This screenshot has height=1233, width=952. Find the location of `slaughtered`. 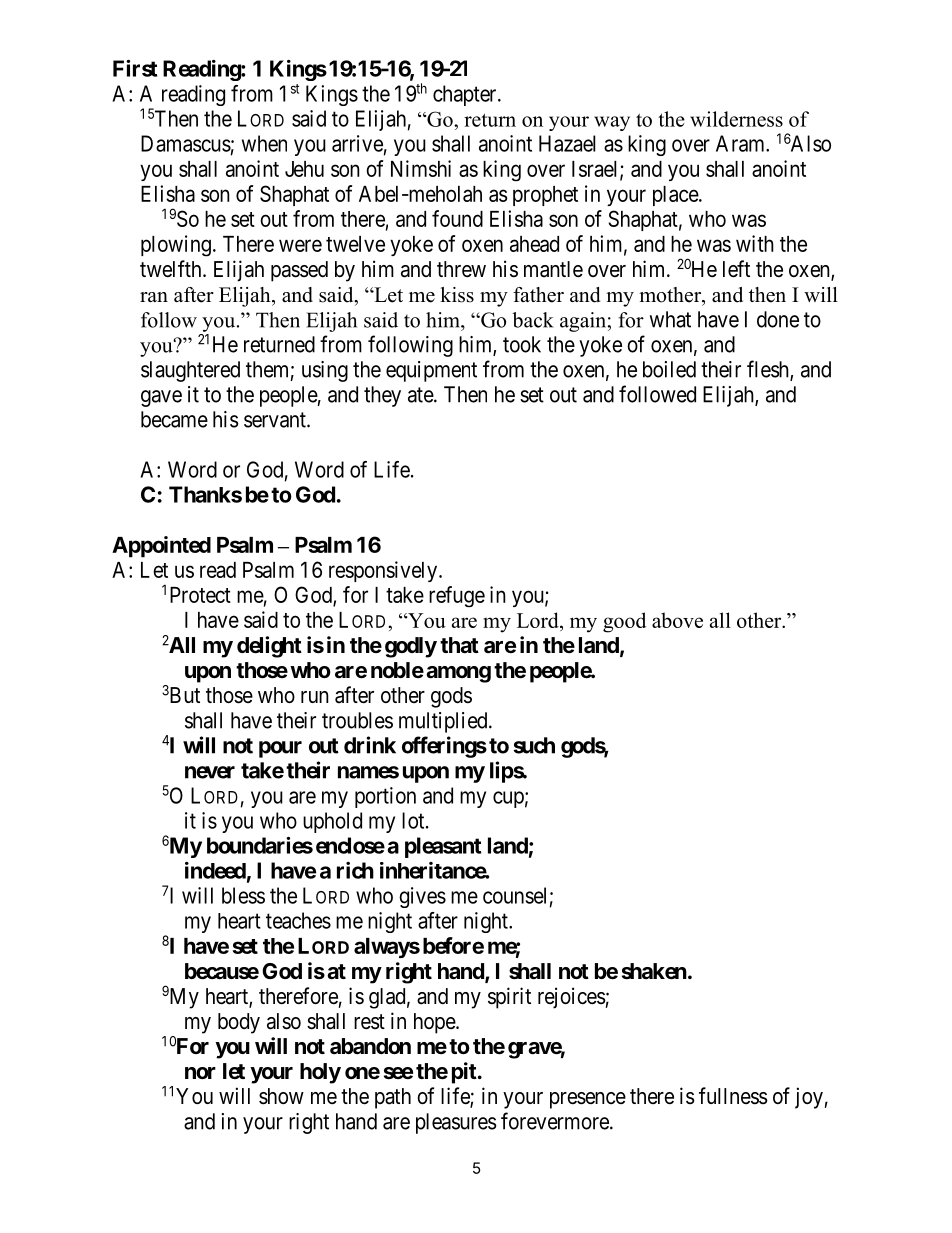

slaughtered is located at coordinates (190, 371).
